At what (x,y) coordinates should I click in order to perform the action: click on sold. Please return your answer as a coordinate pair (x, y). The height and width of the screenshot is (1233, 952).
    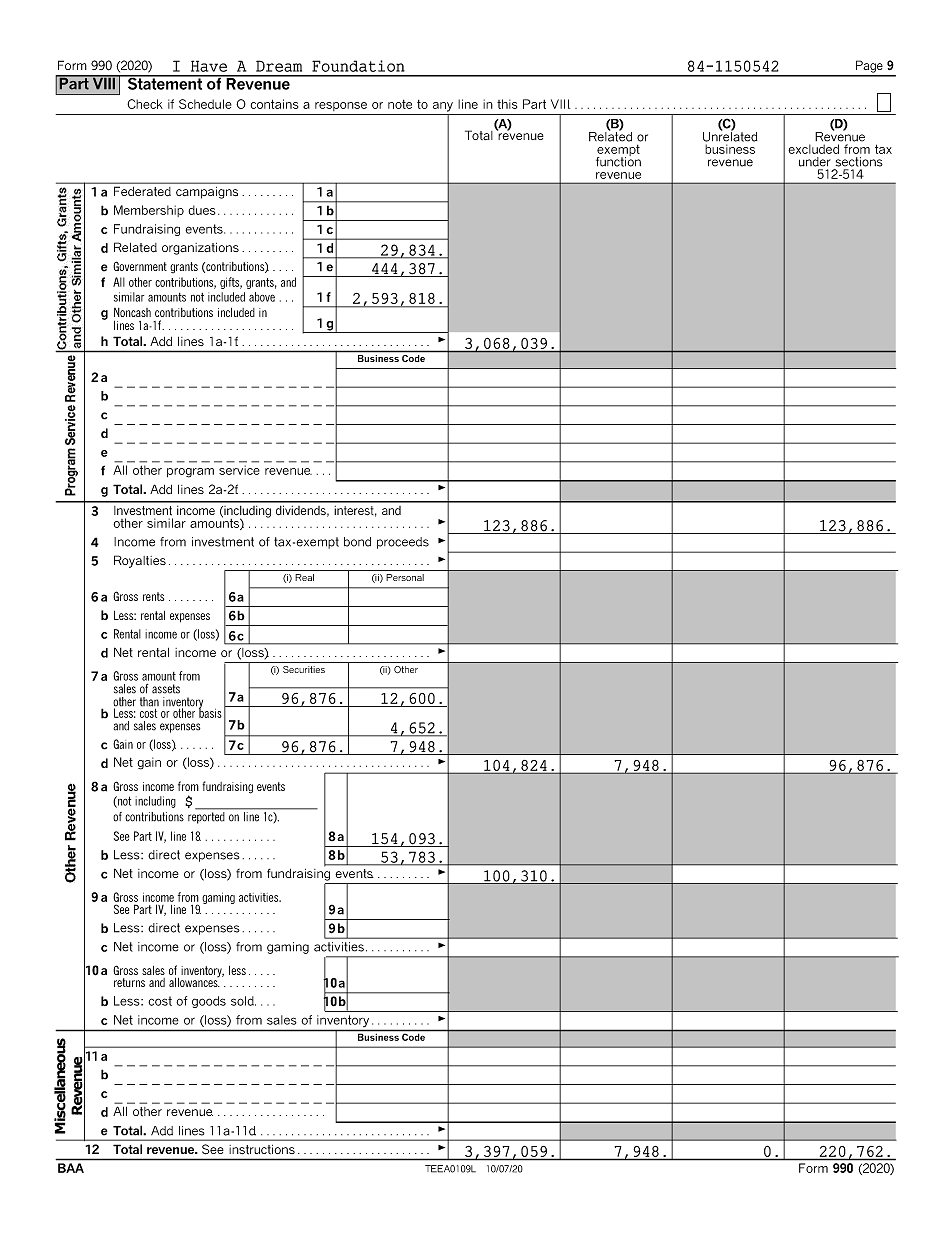
    Looking at the image, I should click on (243, 1001).
